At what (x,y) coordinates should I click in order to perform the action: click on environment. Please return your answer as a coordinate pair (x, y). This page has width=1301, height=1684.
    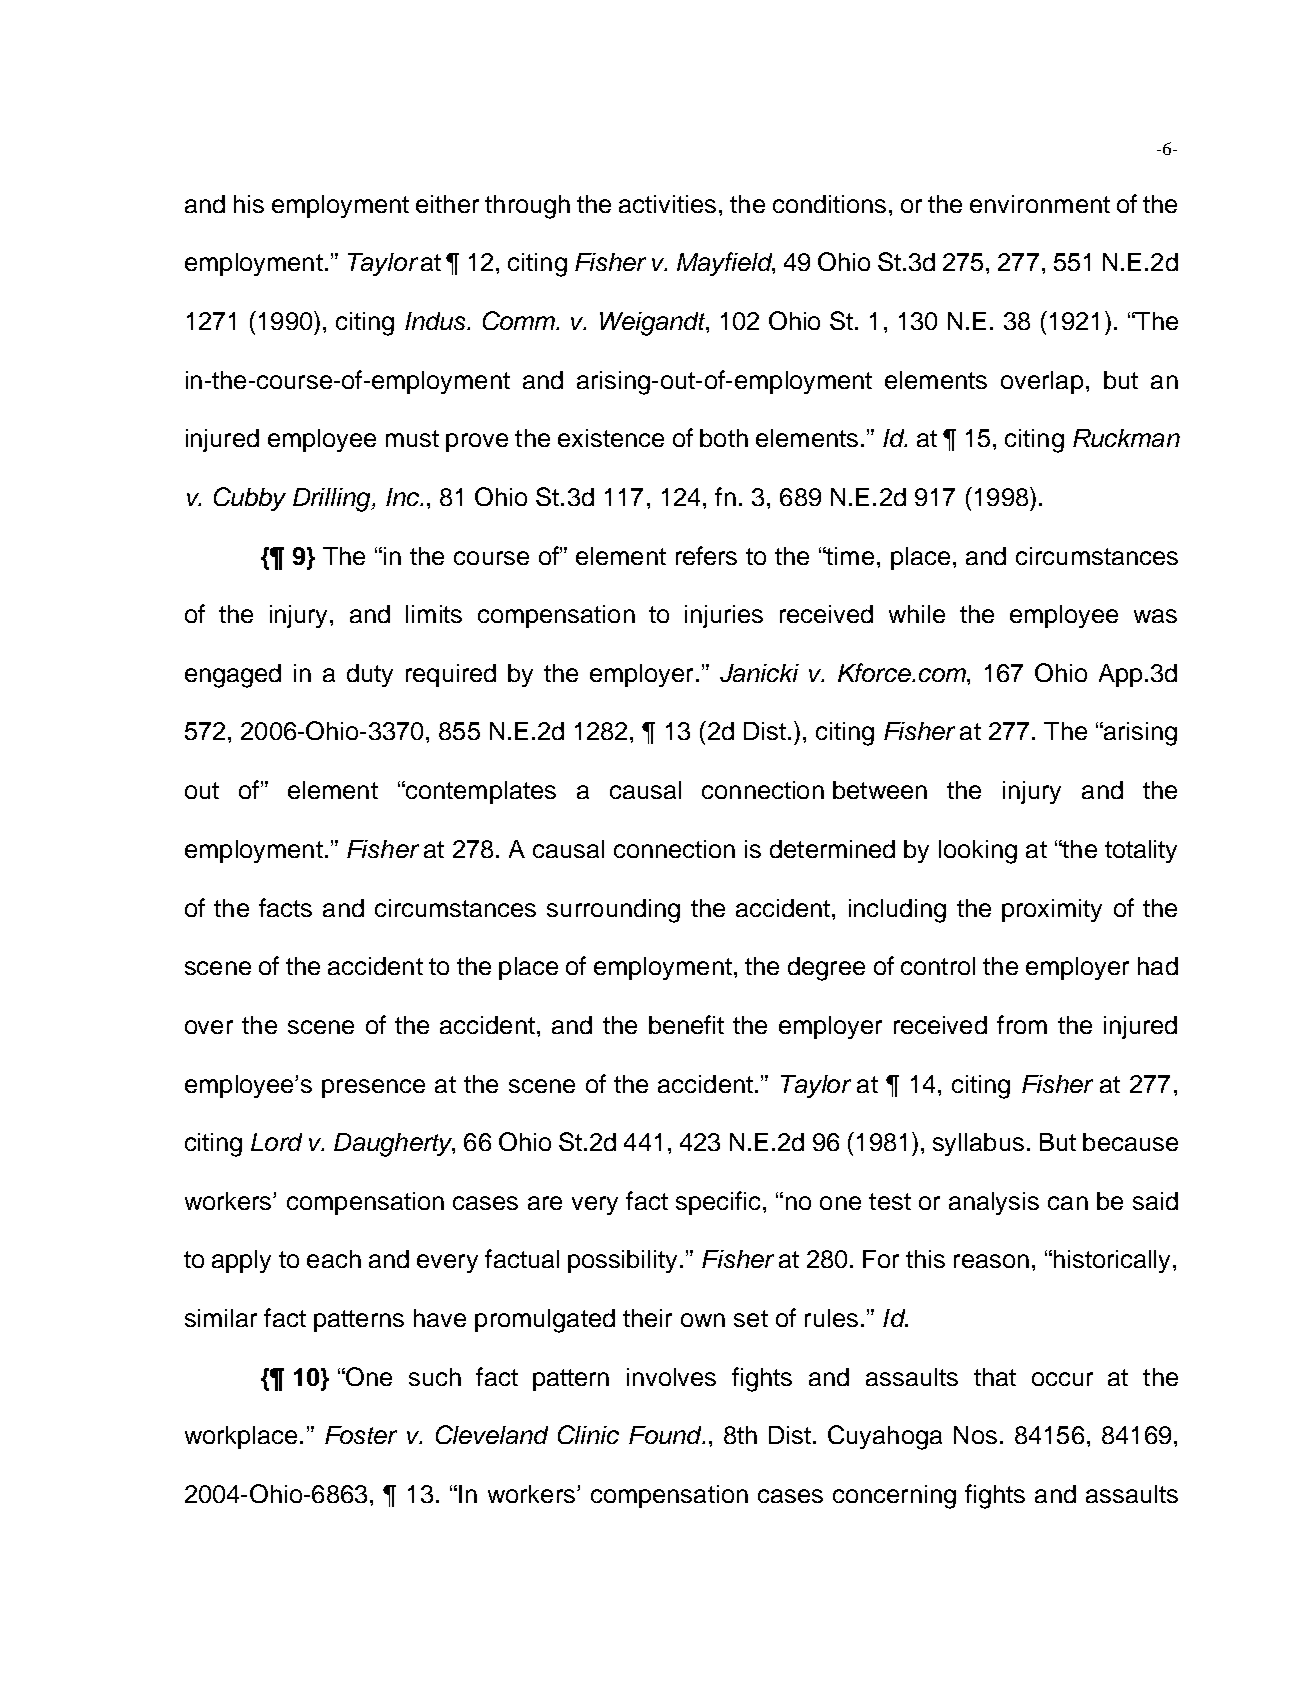
    Looking at the image, I should click on (1040, 204).
